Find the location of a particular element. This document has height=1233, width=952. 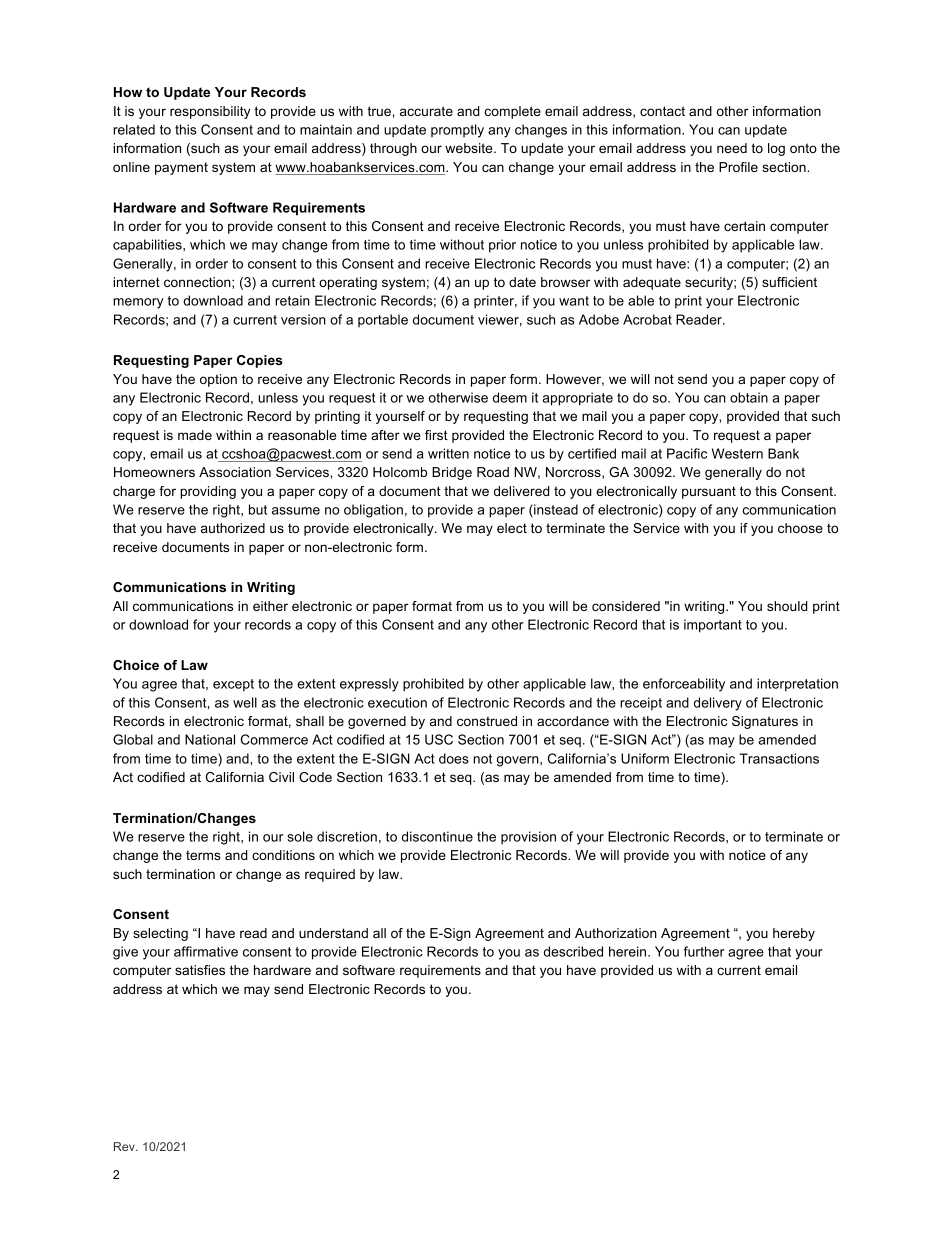

responsibility is located at coordinates (210, 112).
